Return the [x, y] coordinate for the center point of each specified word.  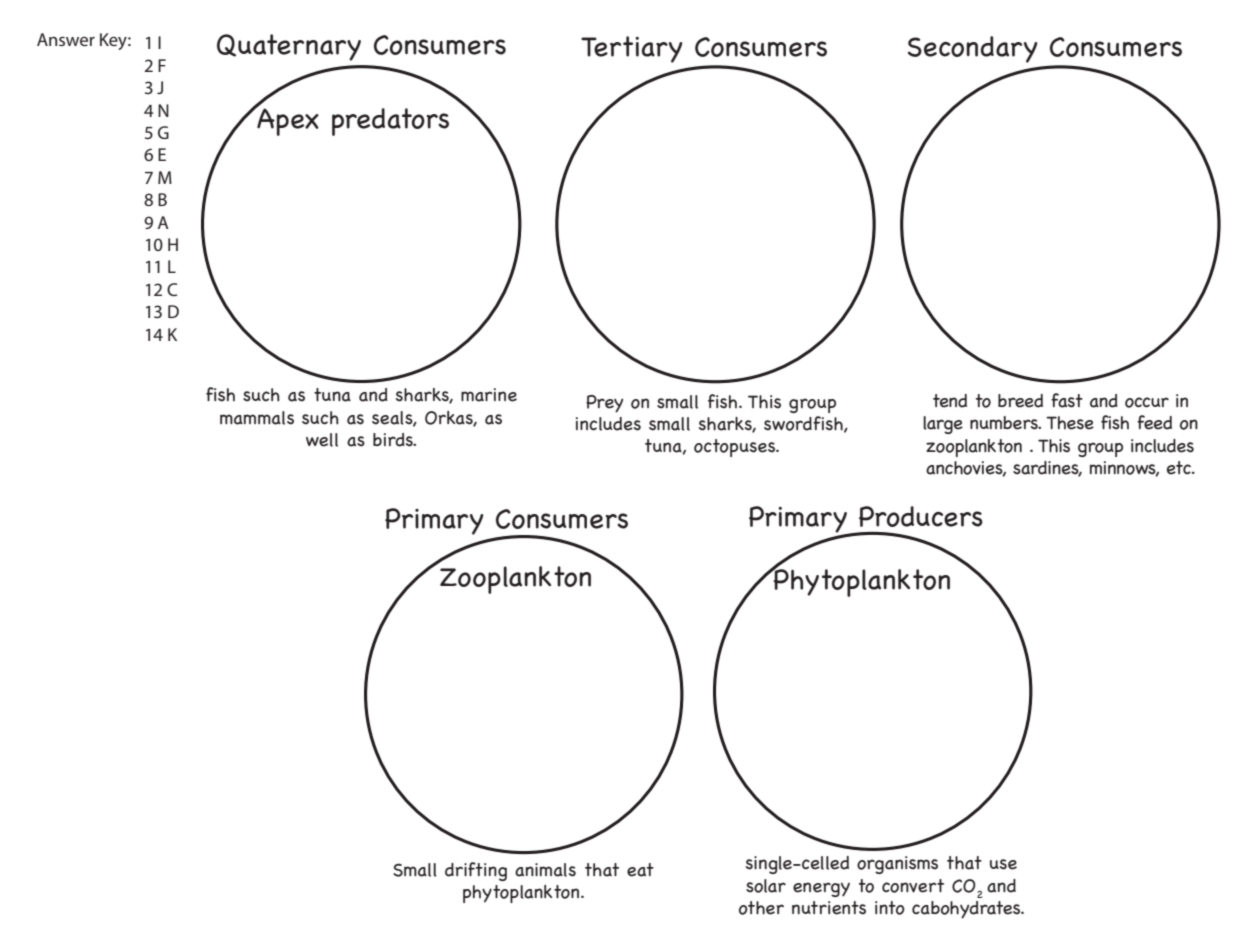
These [1070, 423]
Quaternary [289, 47]
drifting [476, 871]
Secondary [973, 49]
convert [913, 886]
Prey [604, 404]
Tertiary [632, 49]
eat [640, 870]
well [322, 440]
